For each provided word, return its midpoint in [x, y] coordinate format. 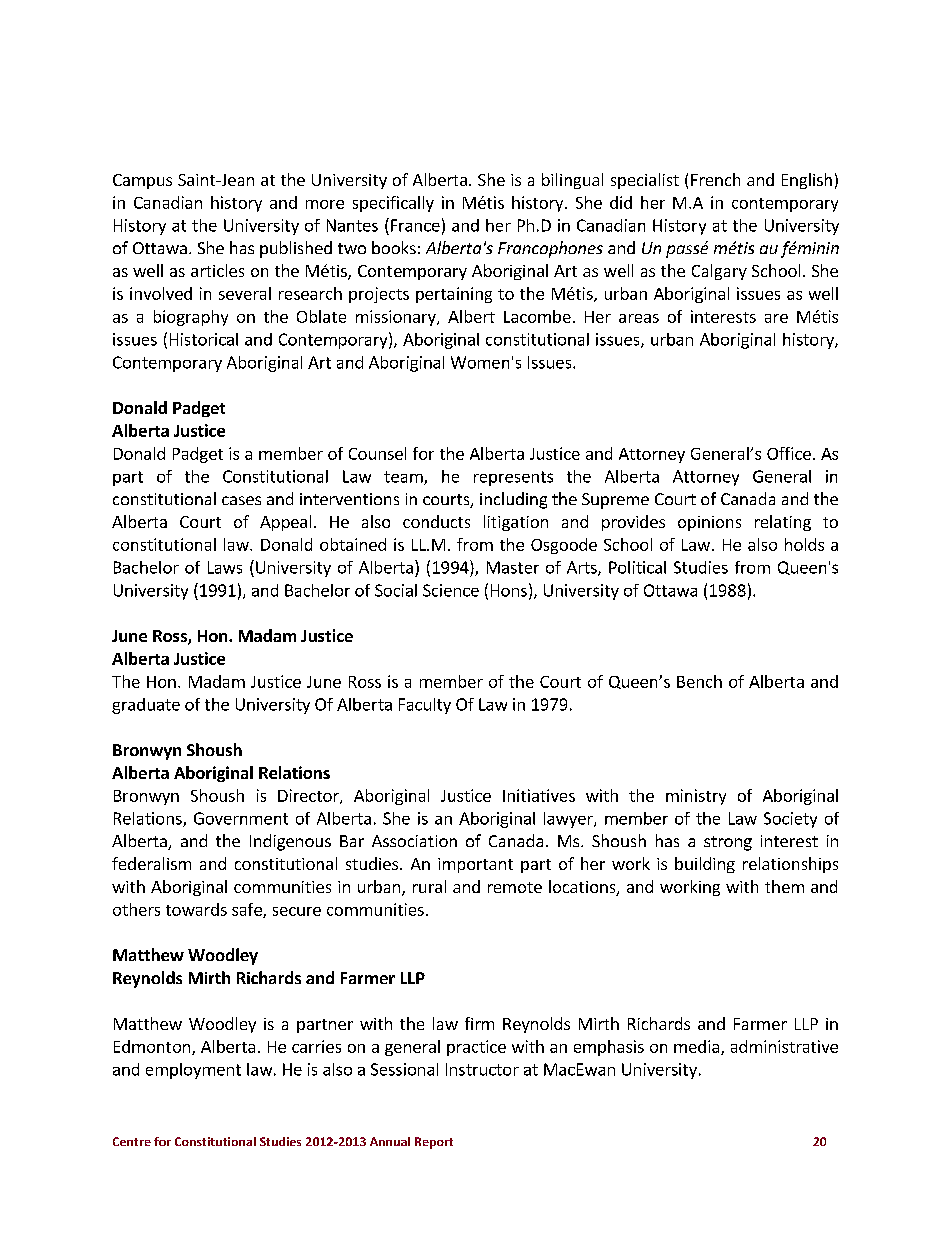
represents [513, 478]
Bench [699, 681]
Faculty [425, 706]
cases [241, 500]
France [415, 225]
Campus [142, 181]
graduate [146, 706]
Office [789, 453]
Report [434, 1143]
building [705, 865]
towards [196, 909]
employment [193, 1071]
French [715, 179]
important [475, 865]
